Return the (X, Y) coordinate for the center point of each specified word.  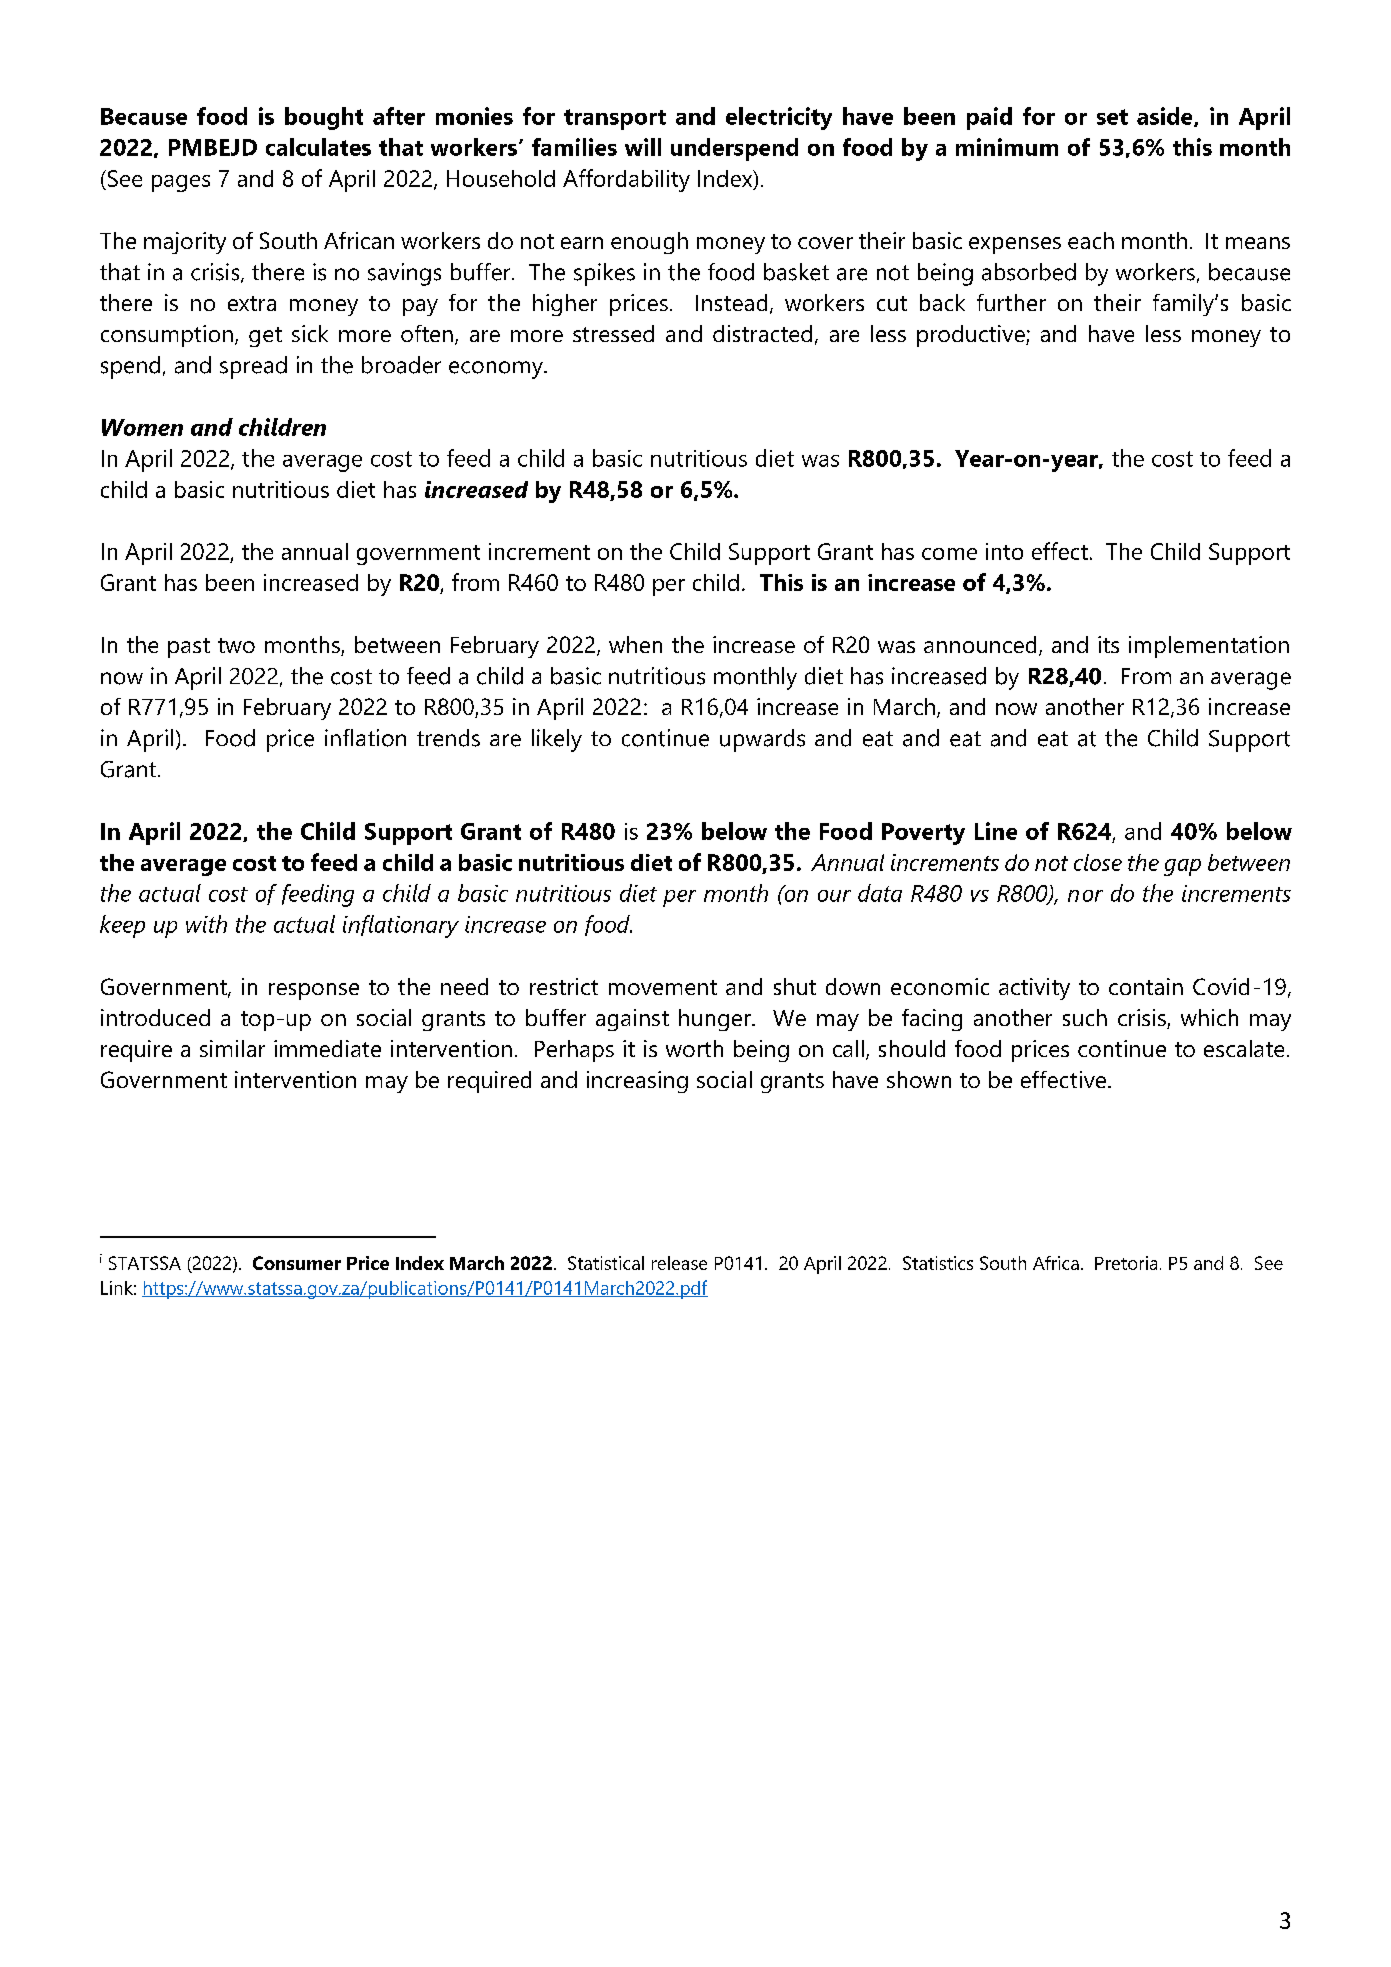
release (679, 1263)
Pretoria (1126, 1263)
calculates (318, 147)
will (643, 147)
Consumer (297, 1263)
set (1112, 117)
